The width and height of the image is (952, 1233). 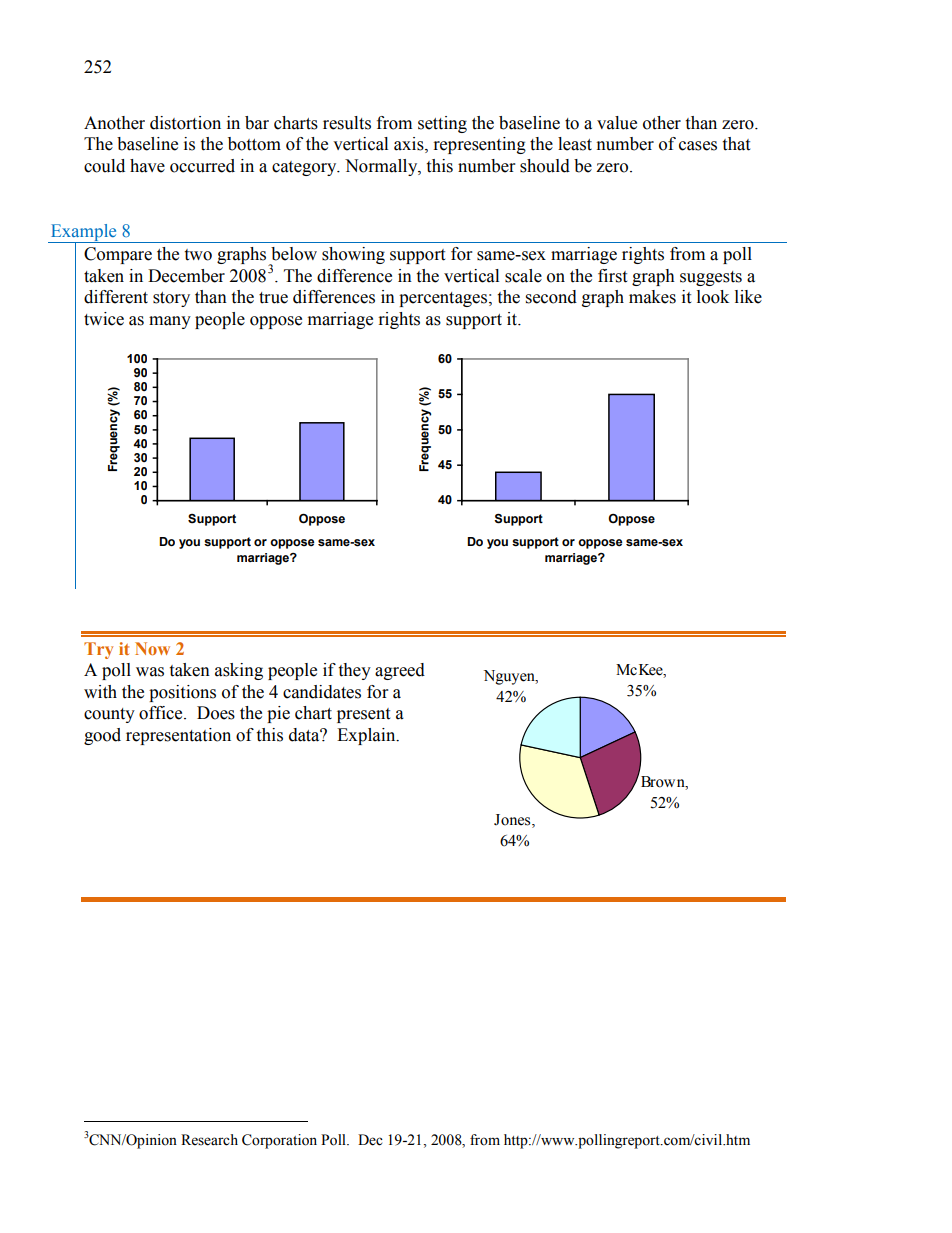 What do you see at coordinates (400, 671) in the image?
I see `agreed` at bounding box center [400, 671].
